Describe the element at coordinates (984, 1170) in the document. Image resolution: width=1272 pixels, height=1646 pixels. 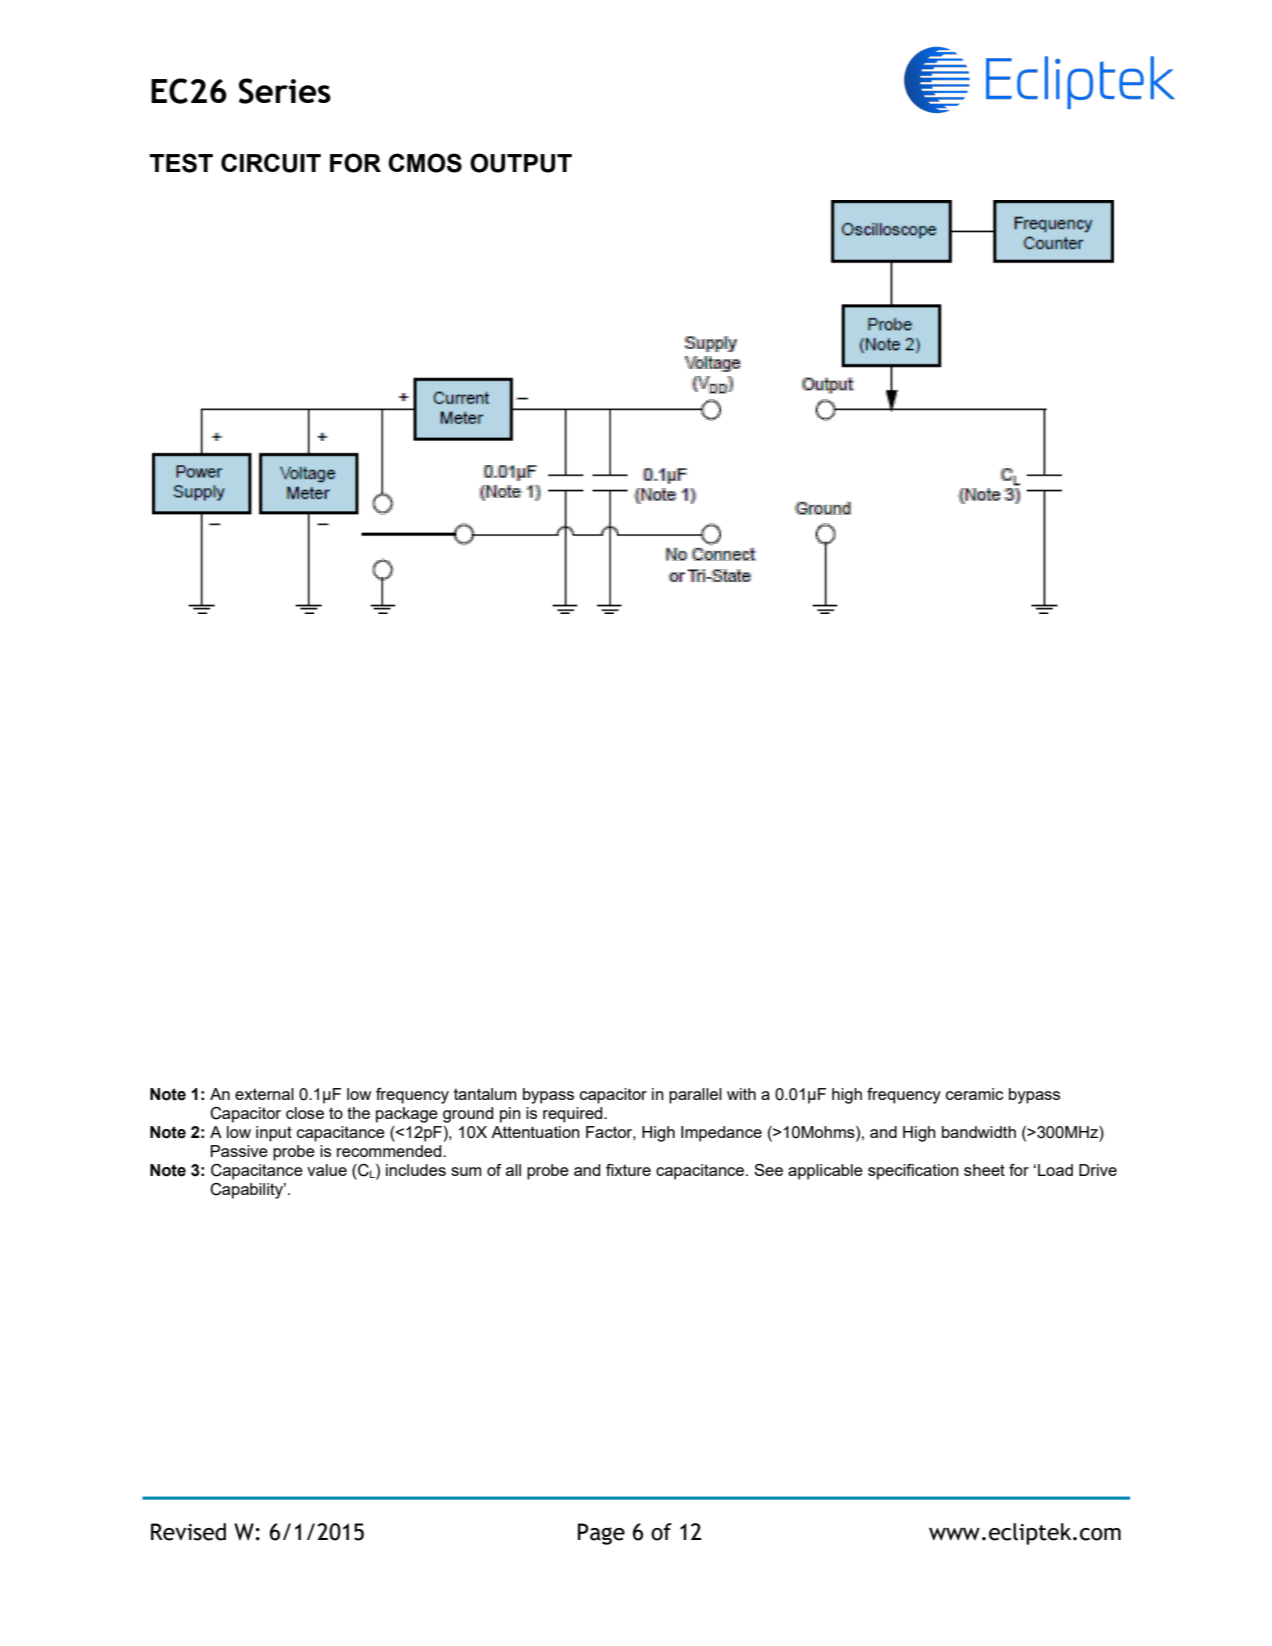
I see `sheet` at that location.
